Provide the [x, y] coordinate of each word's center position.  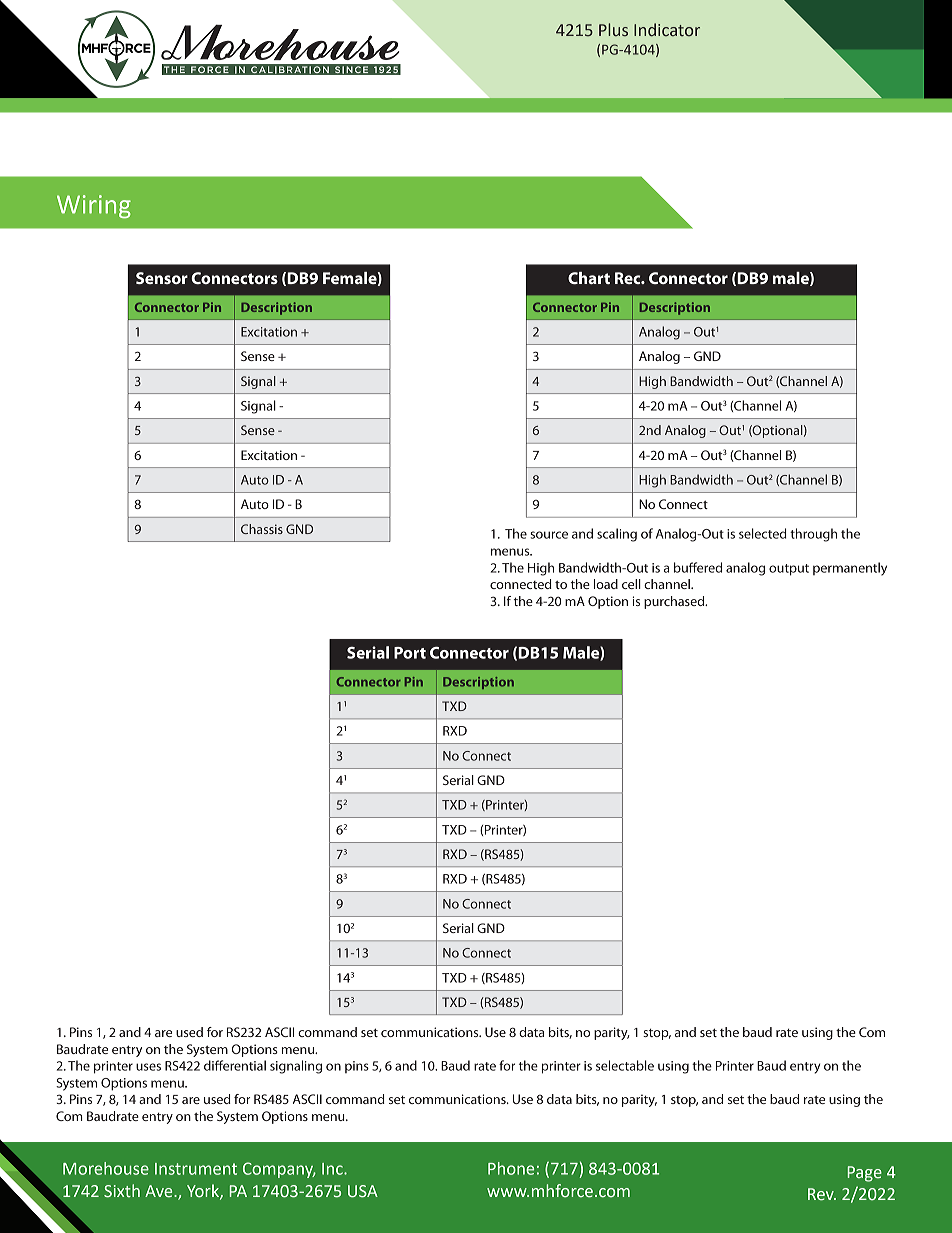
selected [763, 533]
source [549, 535]
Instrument [196, 1169]
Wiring [94, 206]
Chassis [262, 529]
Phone [511, 1168]
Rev [822, 1194]
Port [410, 653]
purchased [675, 602]
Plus [613, 30]
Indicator [667, 30]
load [606, 584]
